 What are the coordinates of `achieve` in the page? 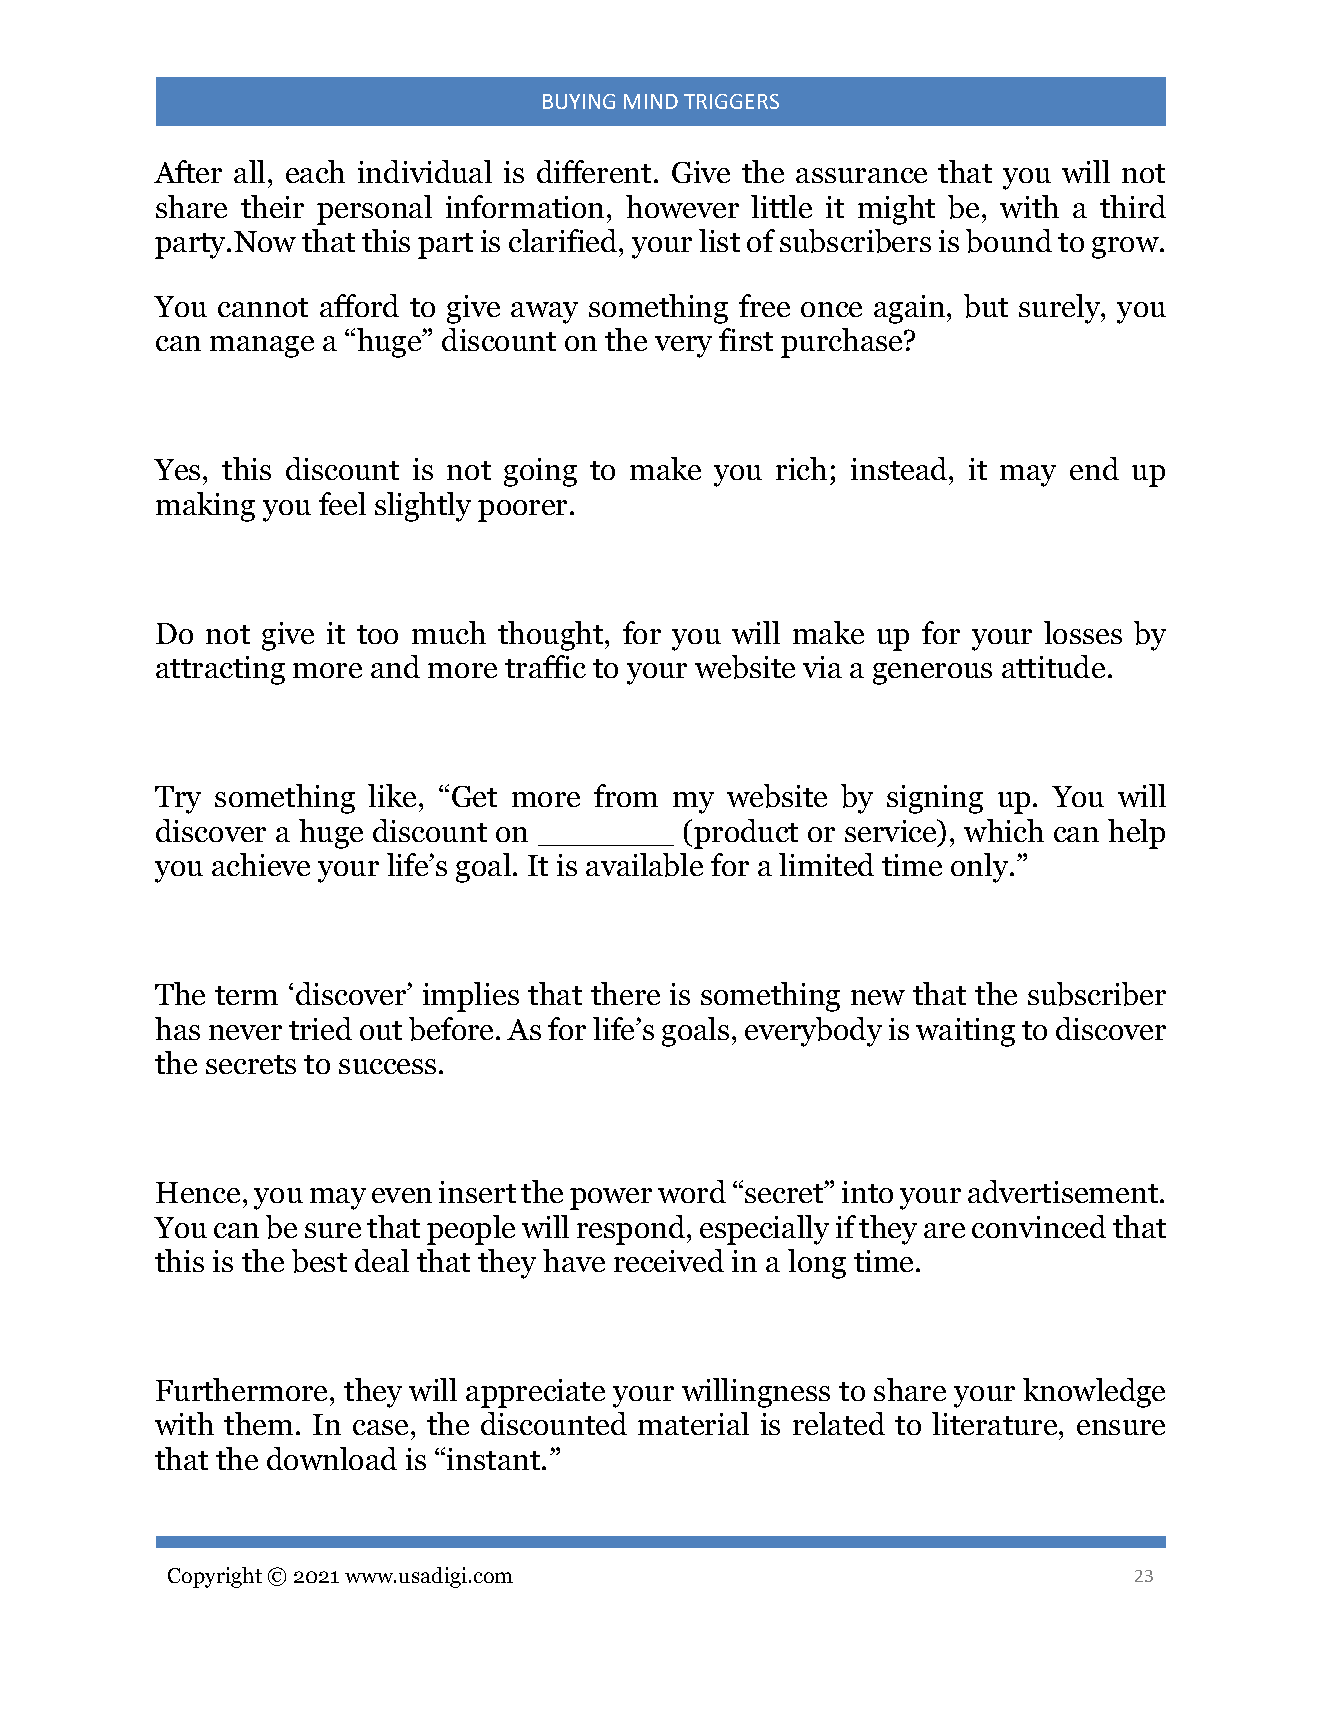 It's located at (261, 864).
